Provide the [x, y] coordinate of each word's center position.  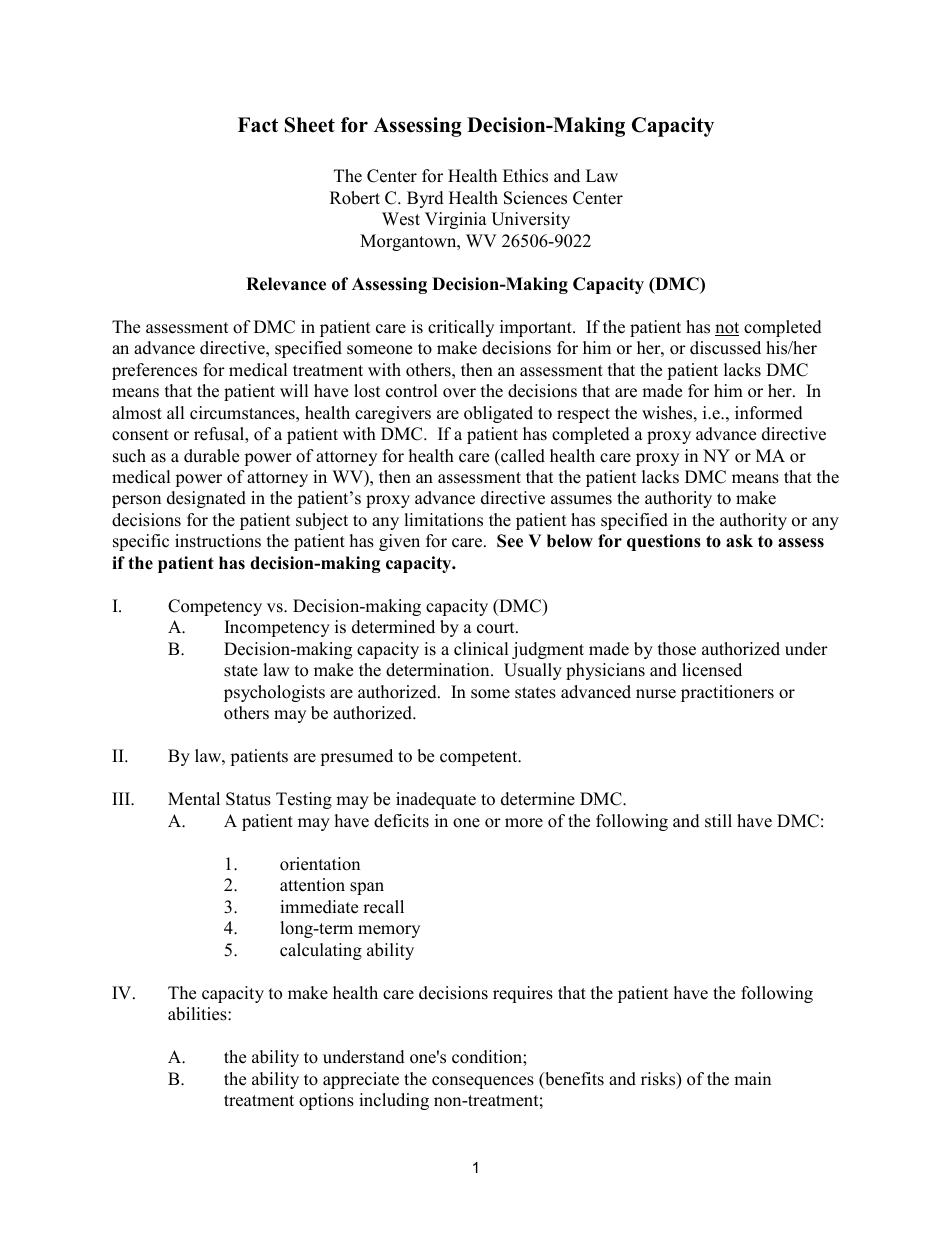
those [677, 649]
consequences [483, 1082]
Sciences [535, 198]
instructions [218, 541]
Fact [258, 125]
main [752, 1078]
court [497, 628]
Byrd [425, 199]
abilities [198, 1014]
